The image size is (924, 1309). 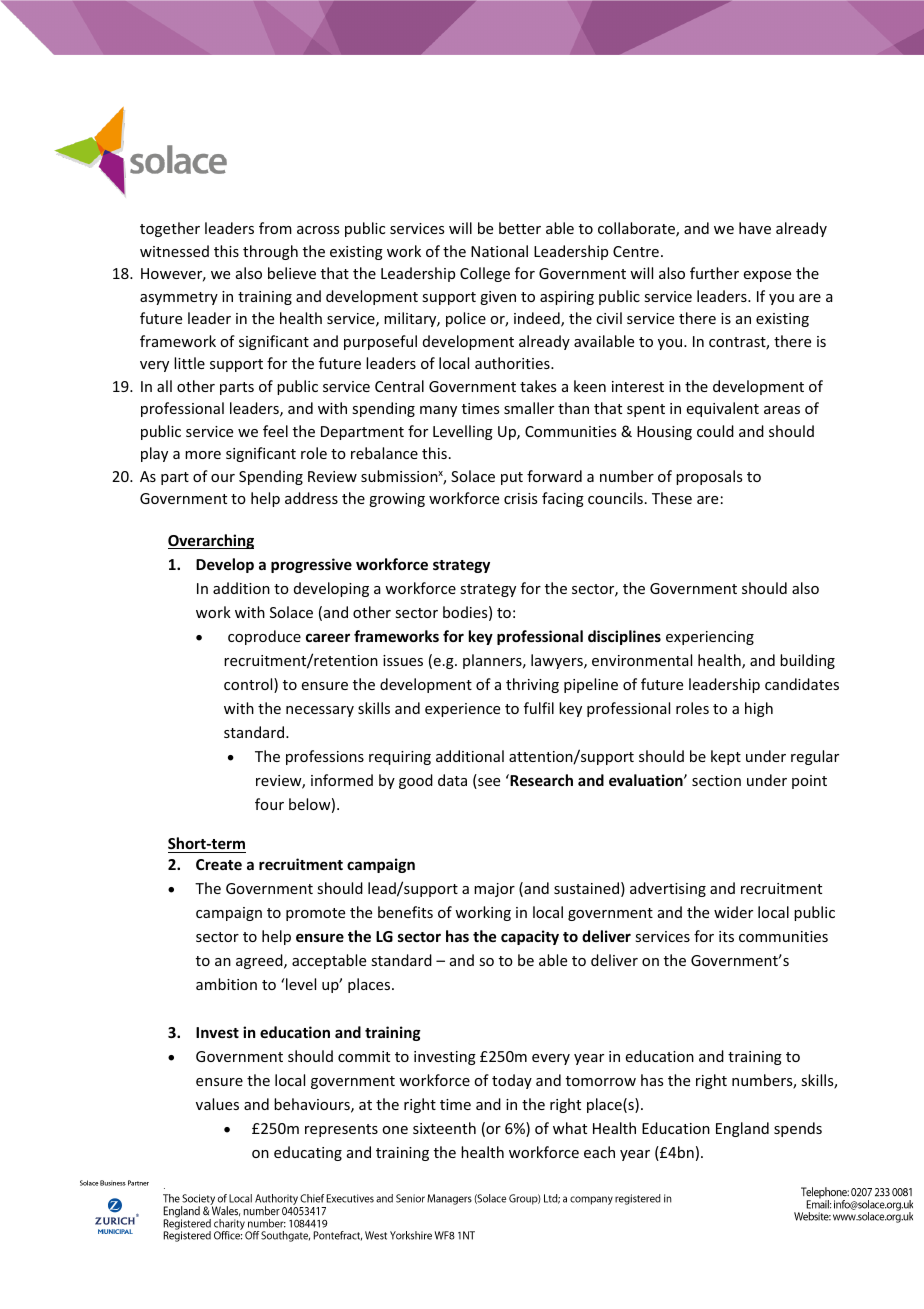 What do you see at coordinates (270, 252) in the screenshot?
I see `through` at bounding box center [270, 252].
